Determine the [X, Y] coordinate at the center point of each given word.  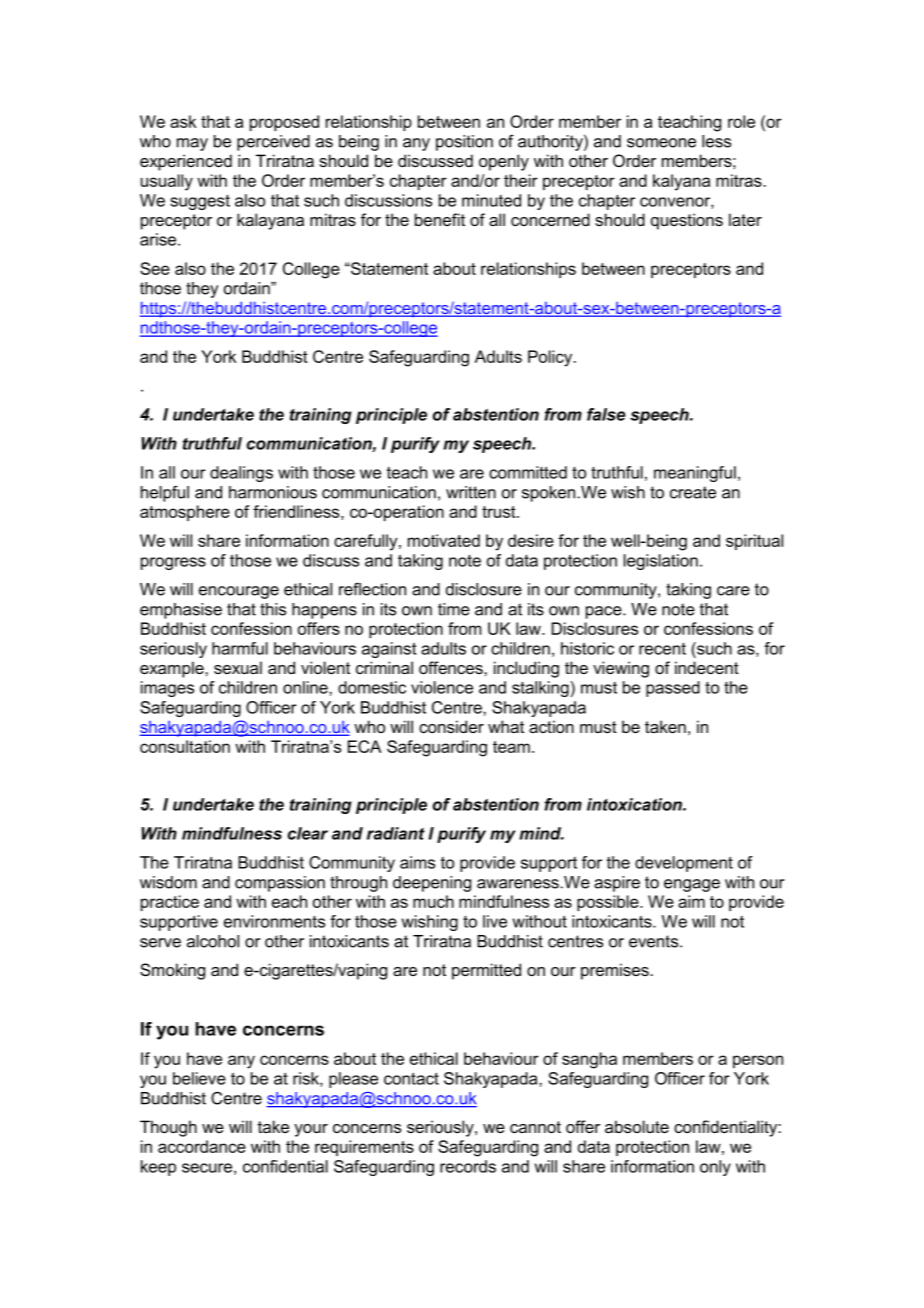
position [464, 143]
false [606, 414]
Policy [551, 358]
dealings [241, 474]
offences [452, 667]
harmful [240, 648]
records [468, 1166]
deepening [432, 884]
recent [662, 649]
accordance [202, 1146]
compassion [280, 884]
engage [692, 885]
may [192, 144]
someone [661, 143]
